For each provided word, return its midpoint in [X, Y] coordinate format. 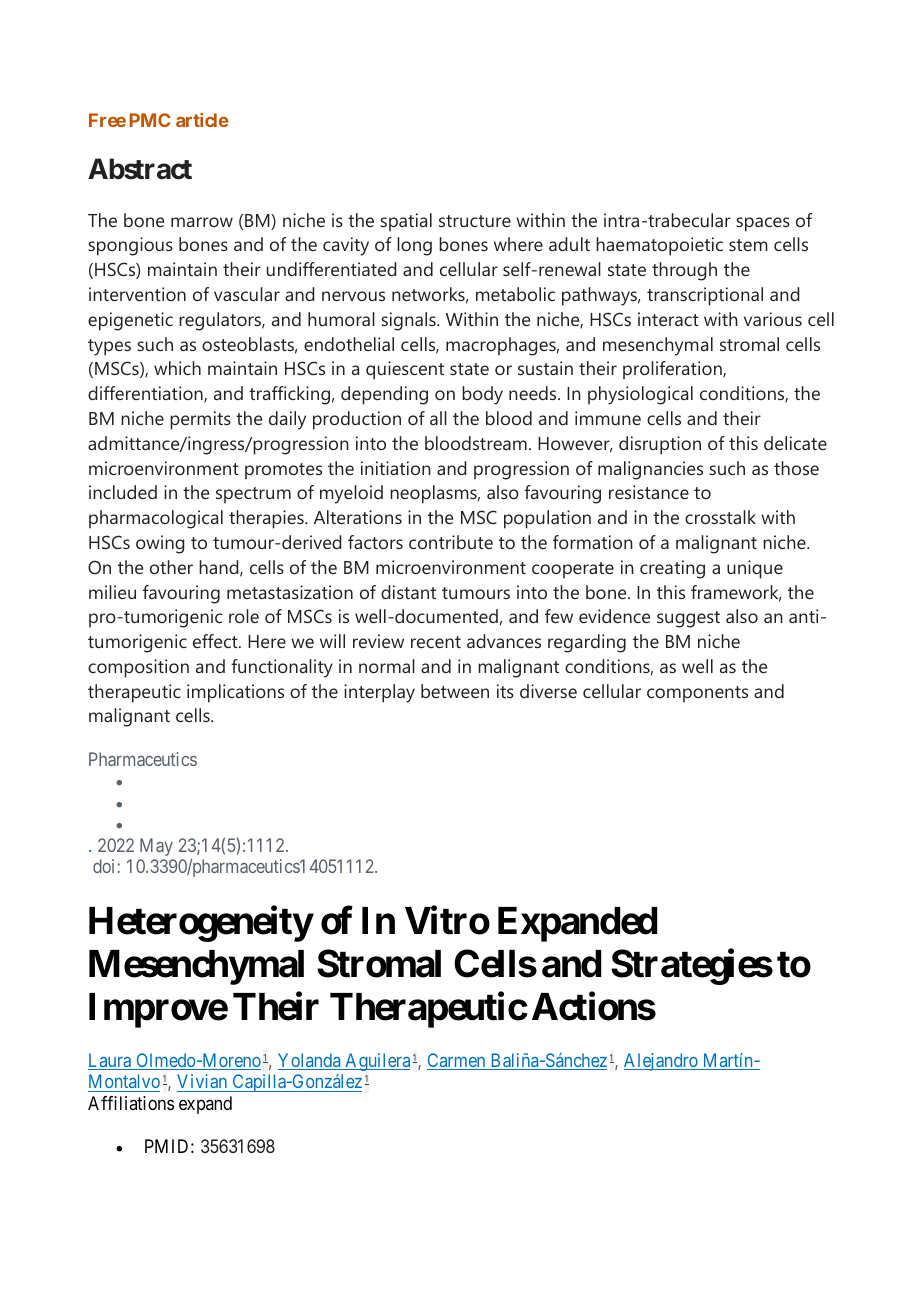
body [482, 395]
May [156, 847]
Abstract [140, 169]
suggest [688, 619]
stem [748, 245]
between [455, 691]
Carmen [457, 1061]
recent [436, 642]
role [244, 616]
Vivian [202, 1081]
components [697, 694]
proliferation [673, 370]
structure [475, 221]
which [177, 368]
